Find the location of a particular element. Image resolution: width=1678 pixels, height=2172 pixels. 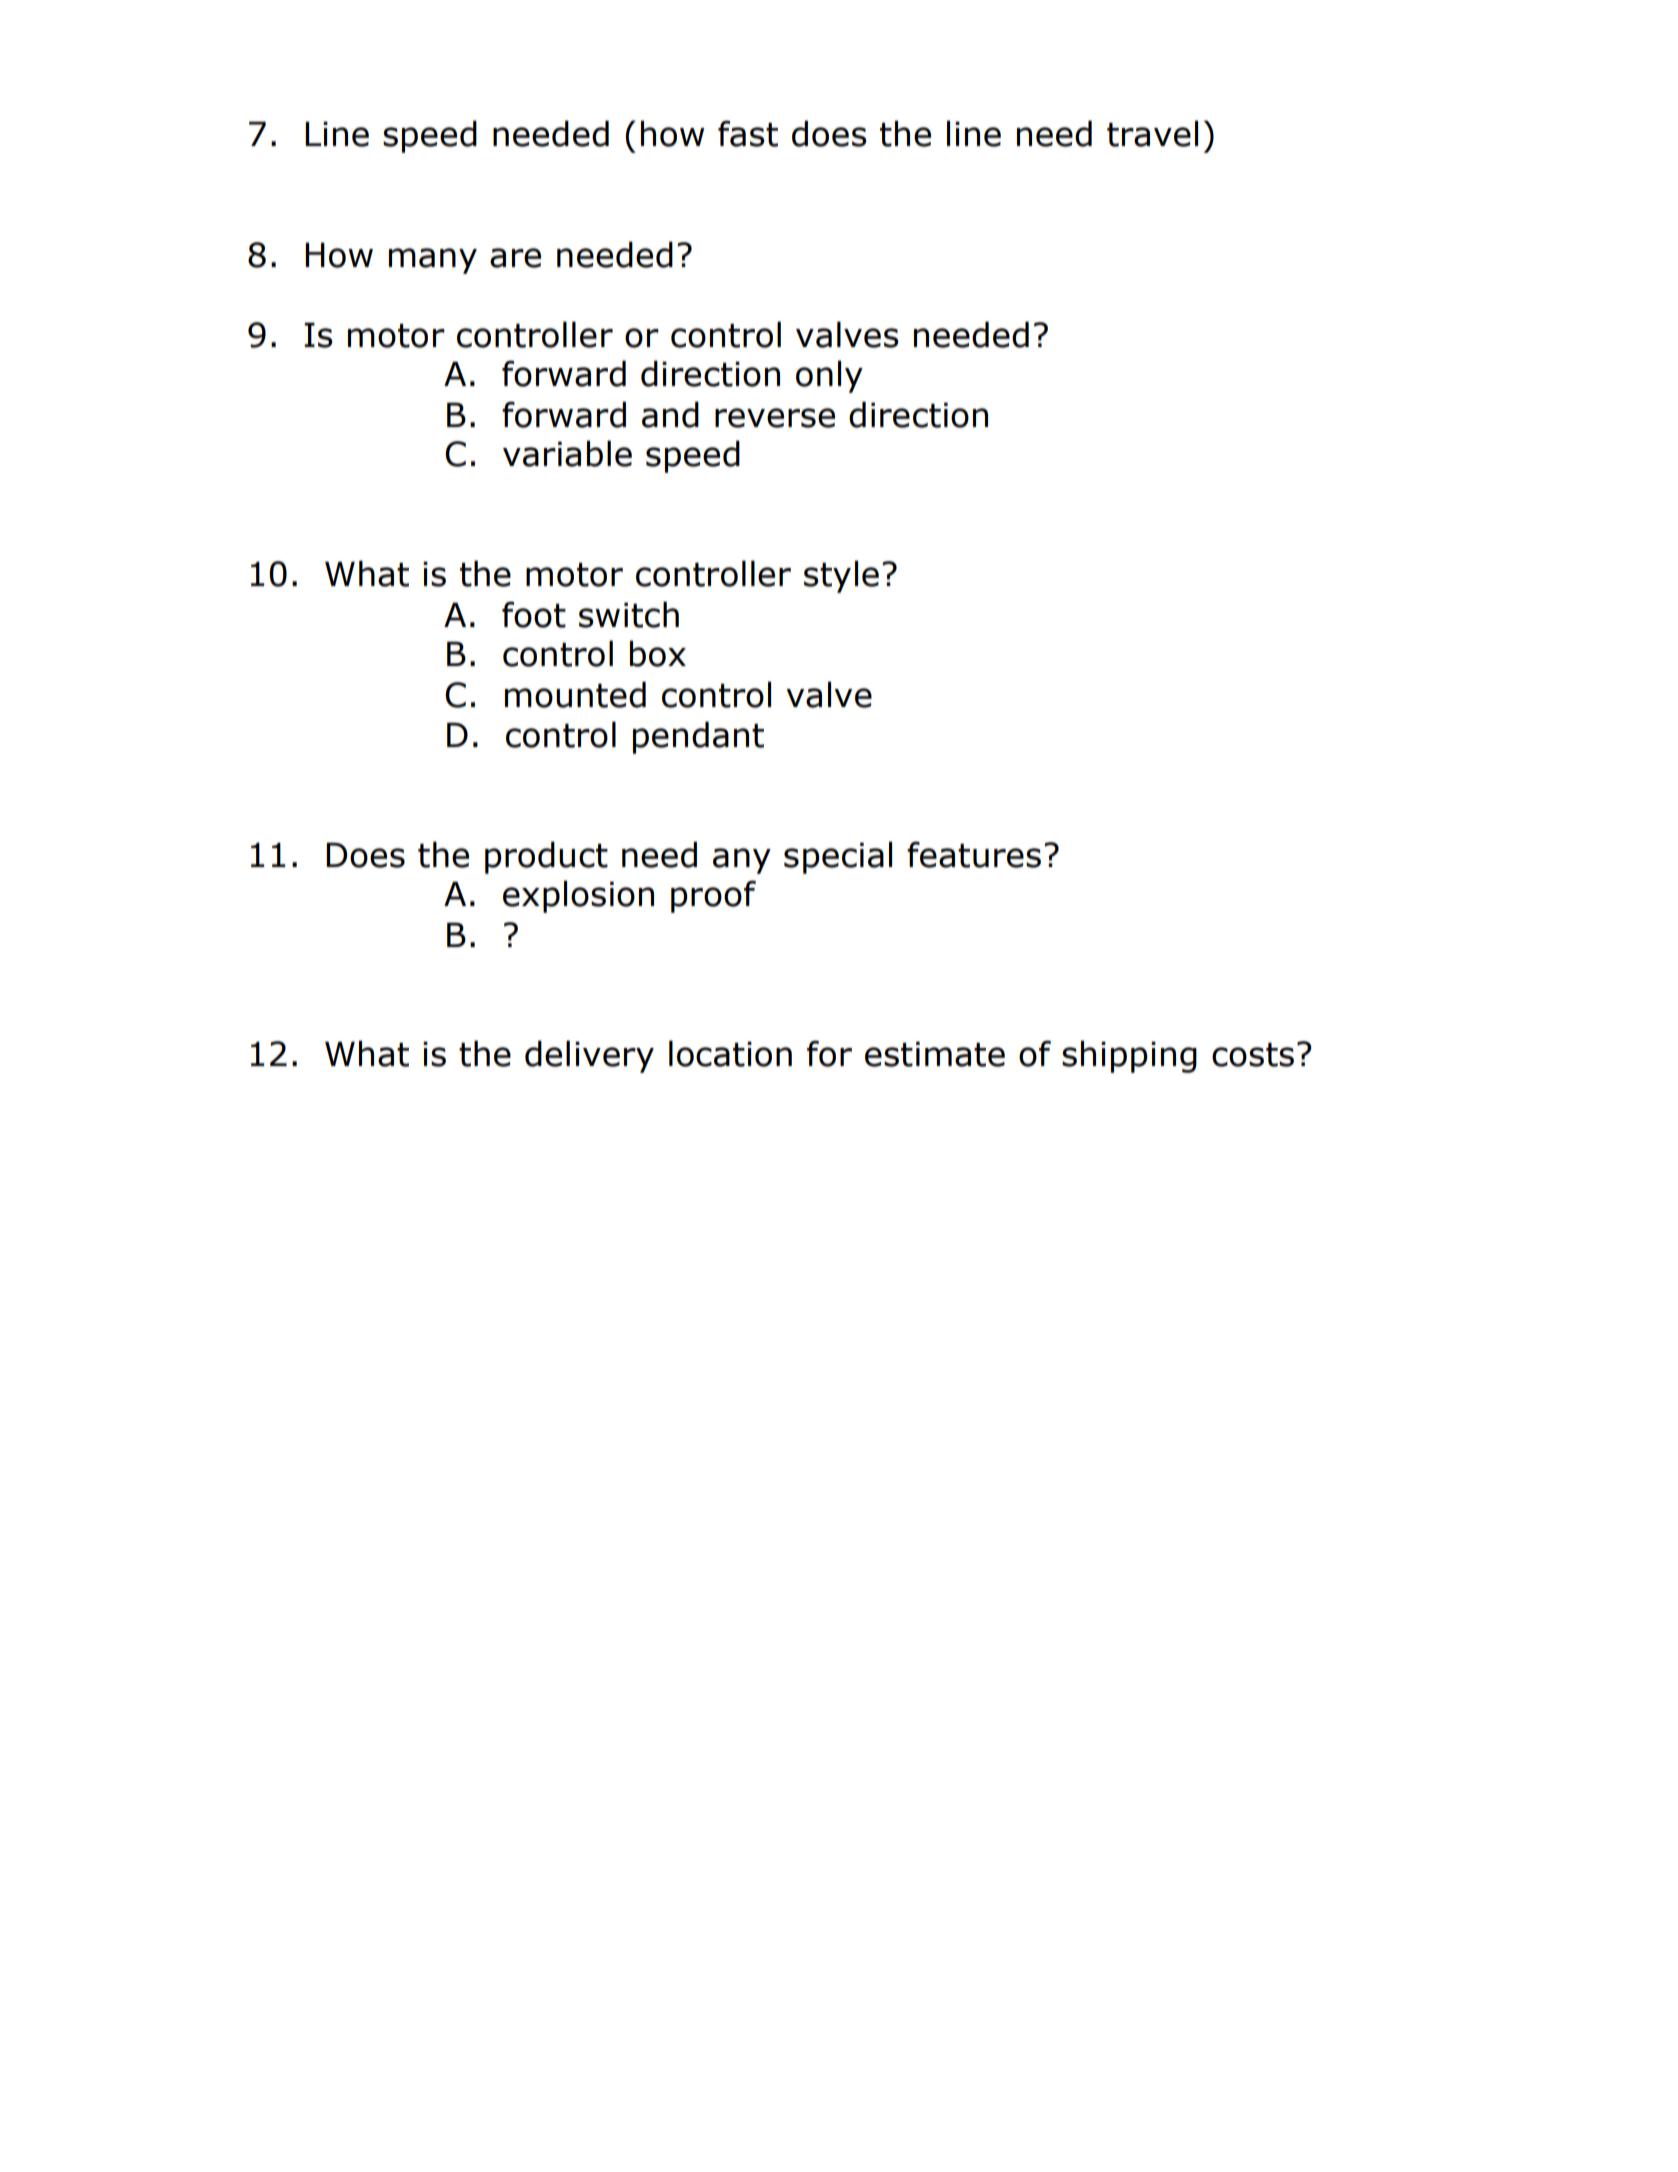

special is located at coordinates (838, 857).
